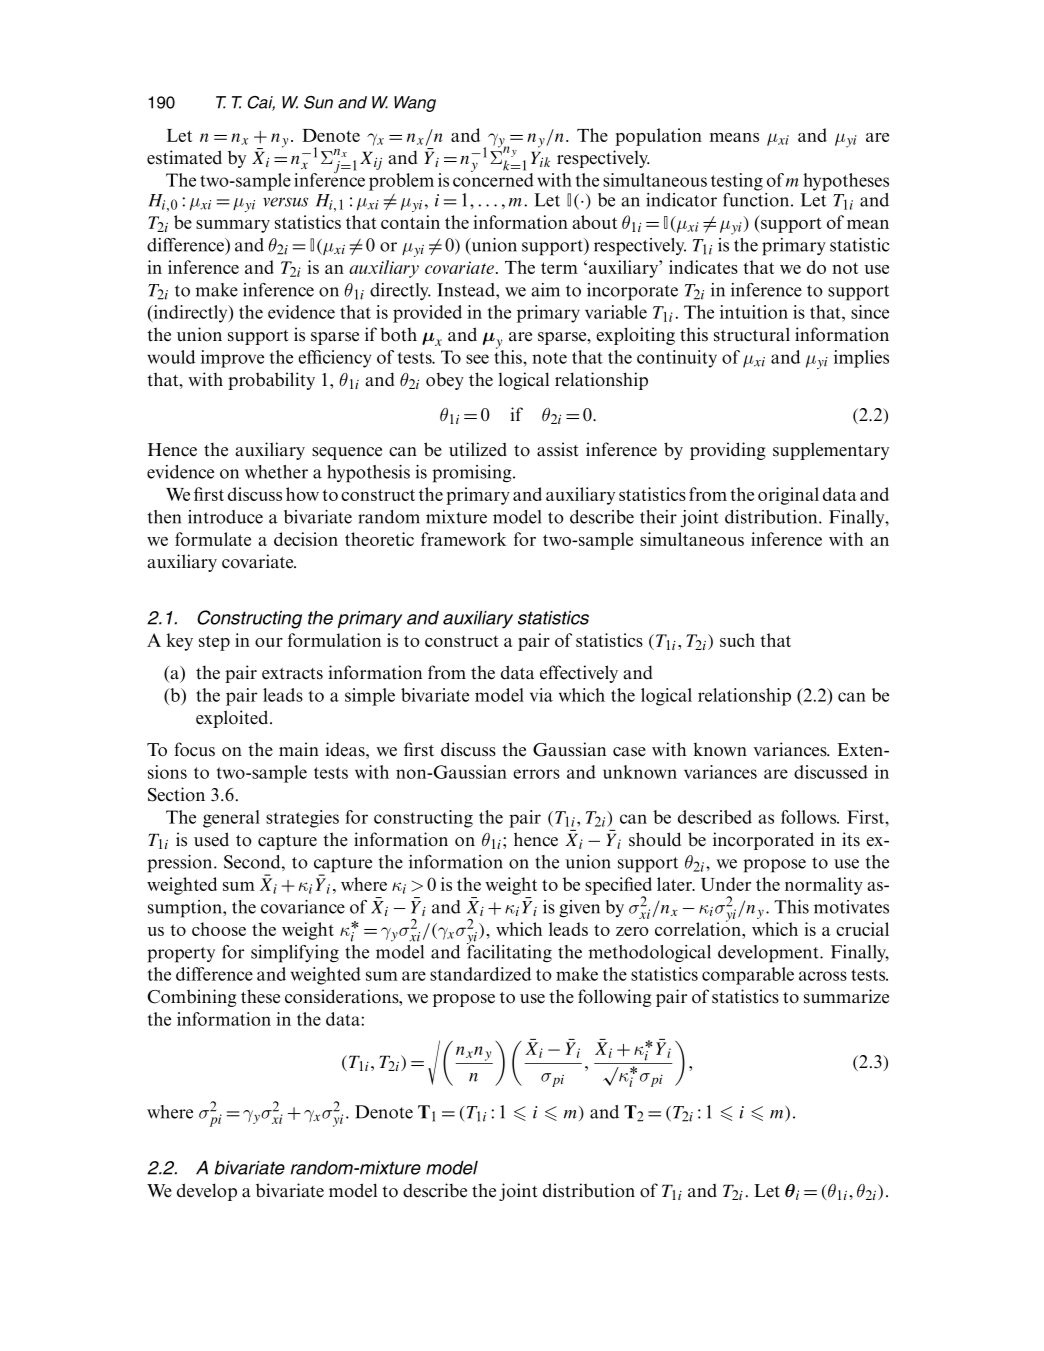 The height and width of the screenshot is (1351, 1044). I want to click on original, so click(788, 496).
